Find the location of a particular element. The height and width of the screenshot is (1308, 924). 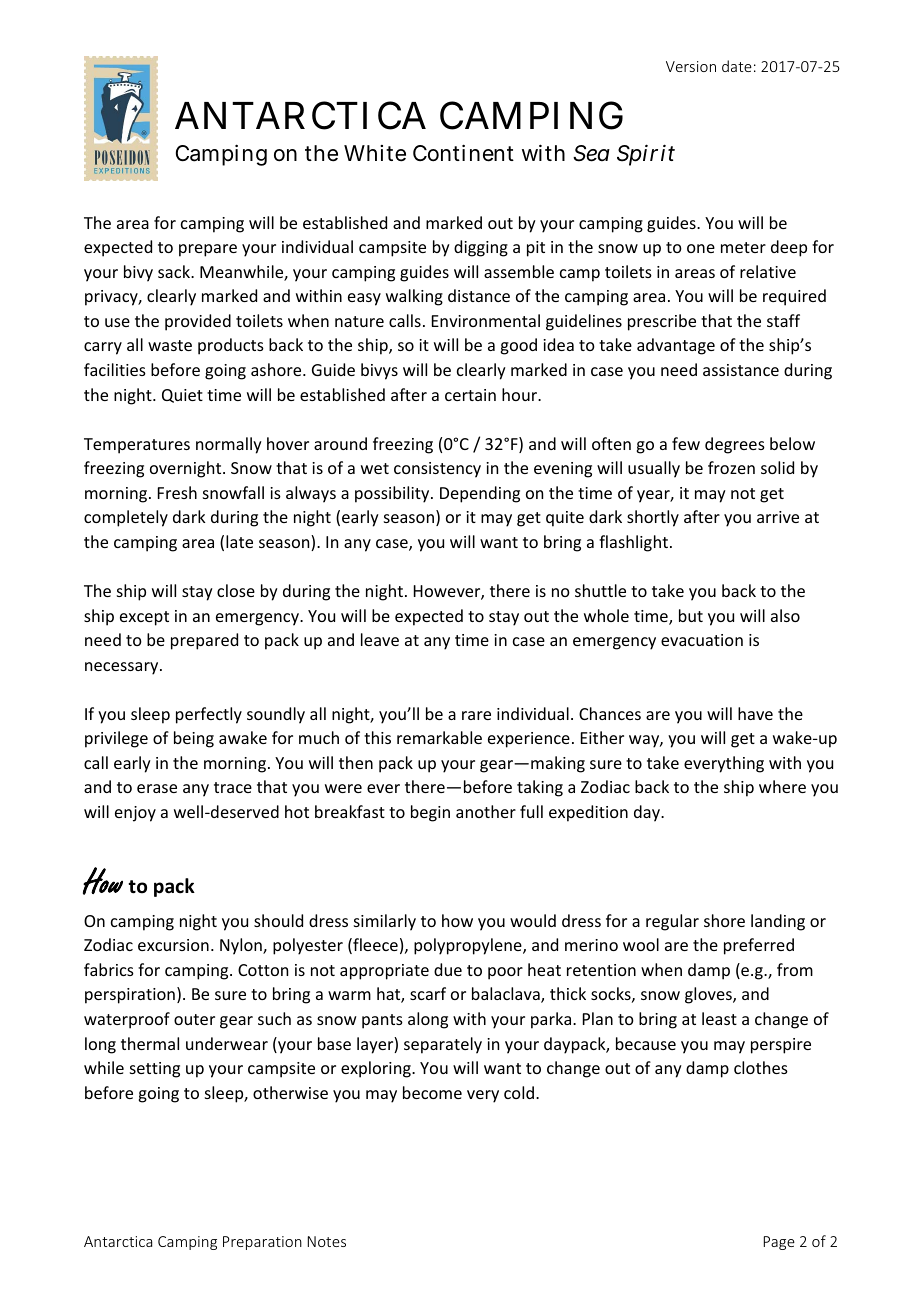

assistance is located at coordinates (741, 370).
